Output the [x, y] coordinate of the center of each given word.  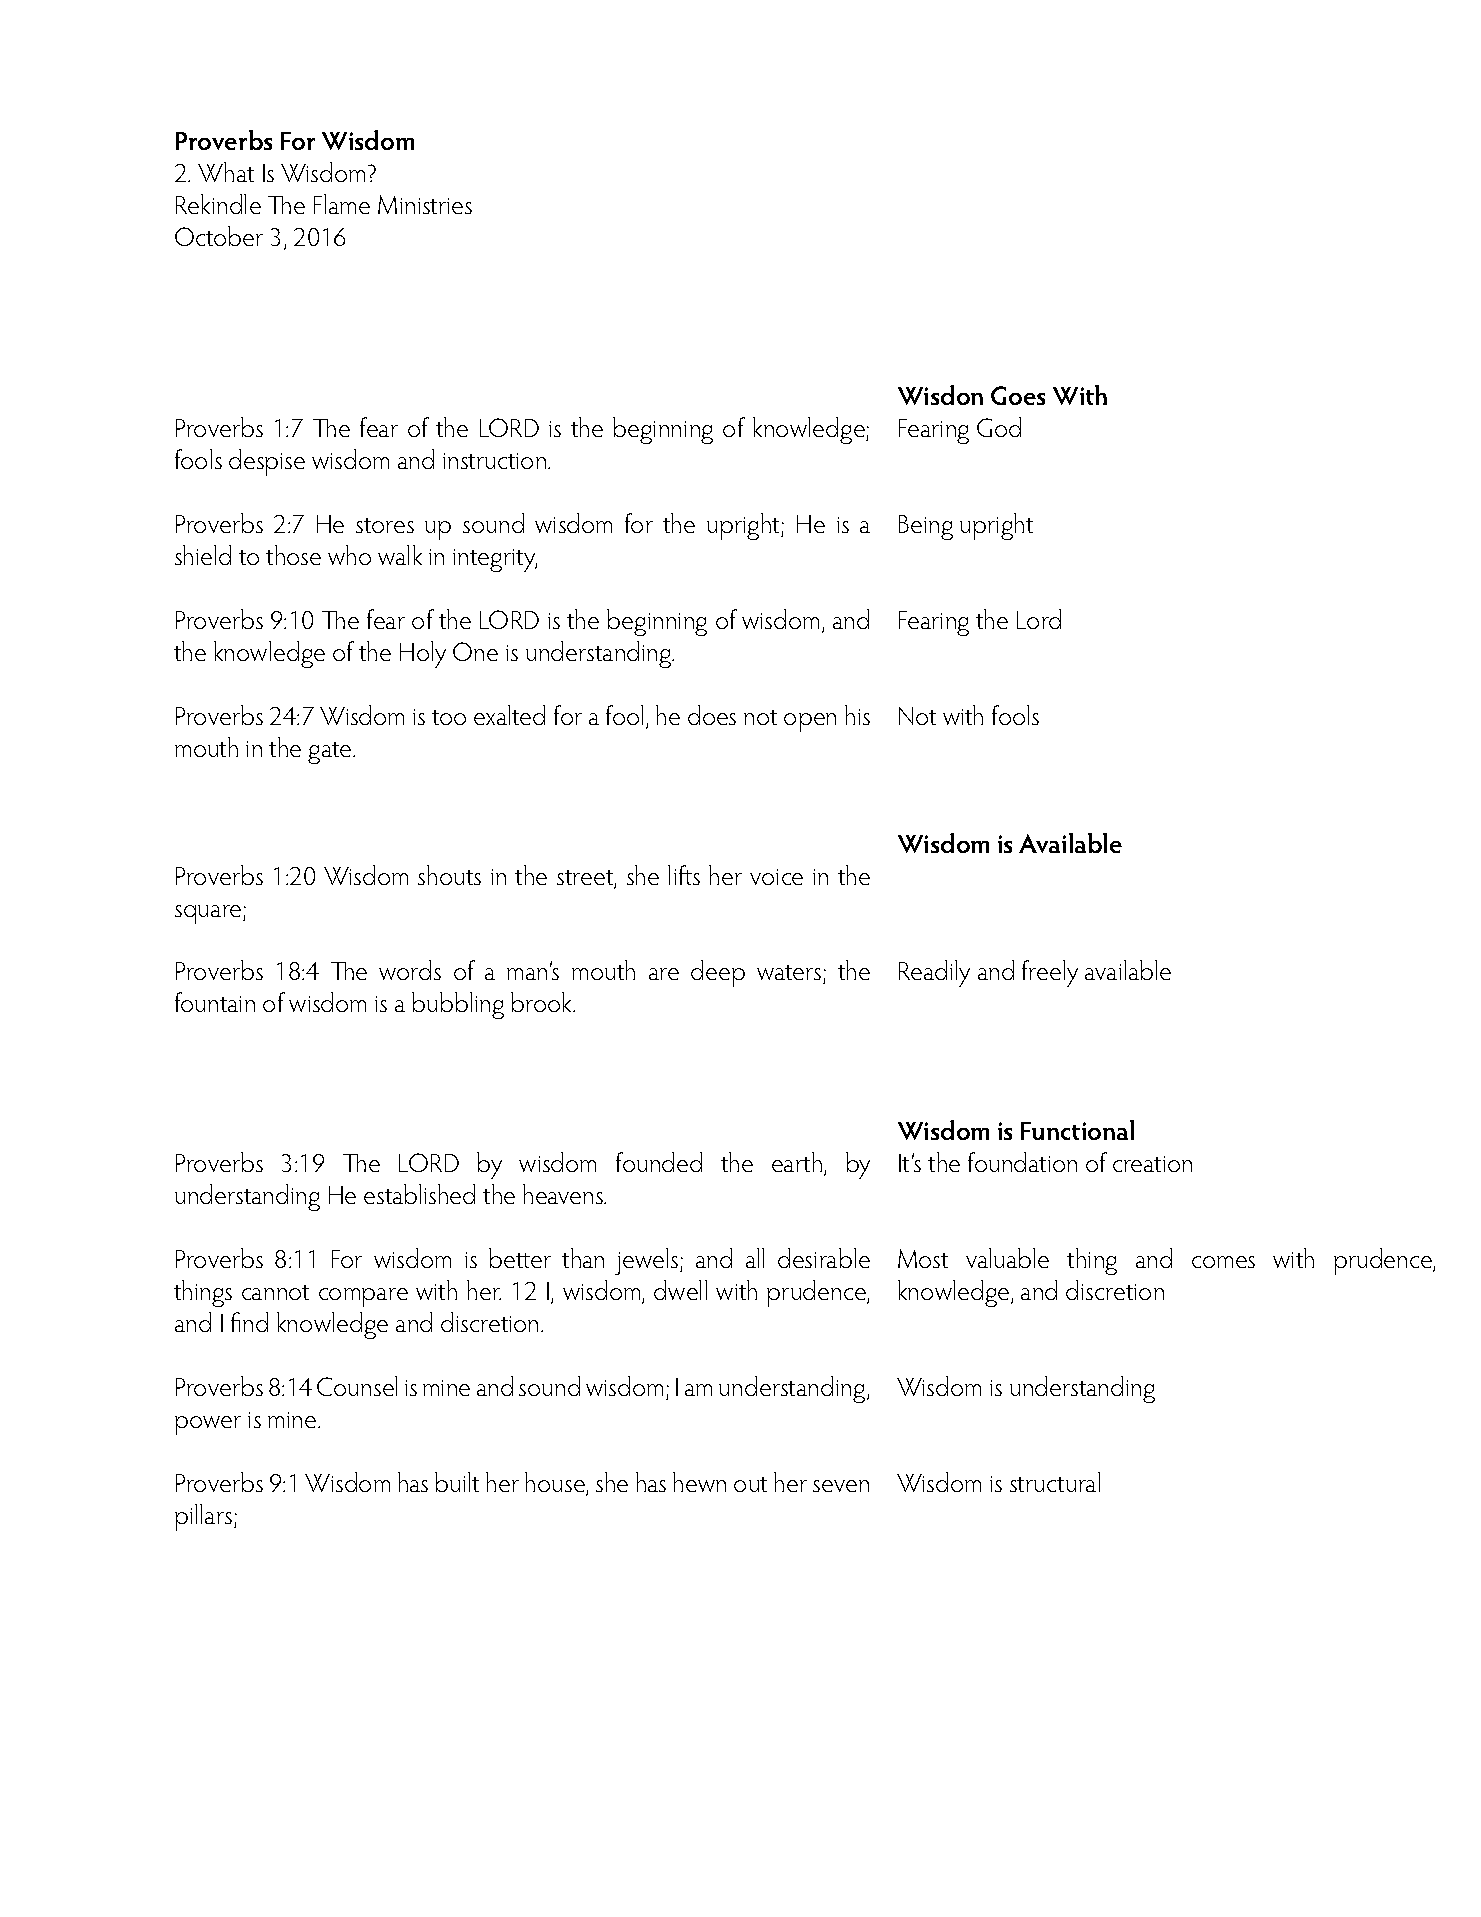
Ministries [425, 204]
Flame [342, 204]
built [457, 1482]
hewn [699, 1482]
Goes [1018, 395]
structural [1055, 1482]
